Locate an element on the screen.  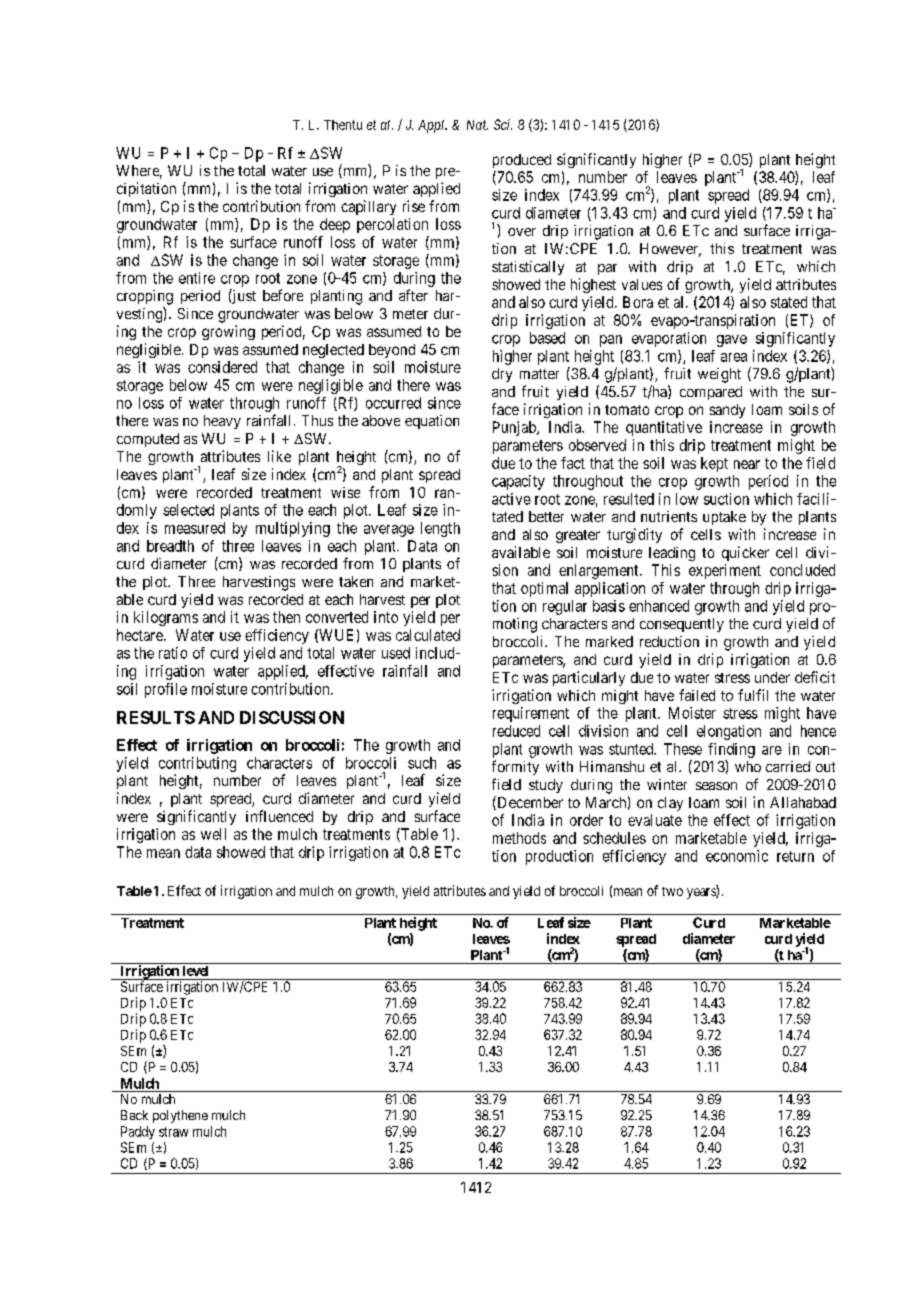
deep is located at coordinates (335, 225).
